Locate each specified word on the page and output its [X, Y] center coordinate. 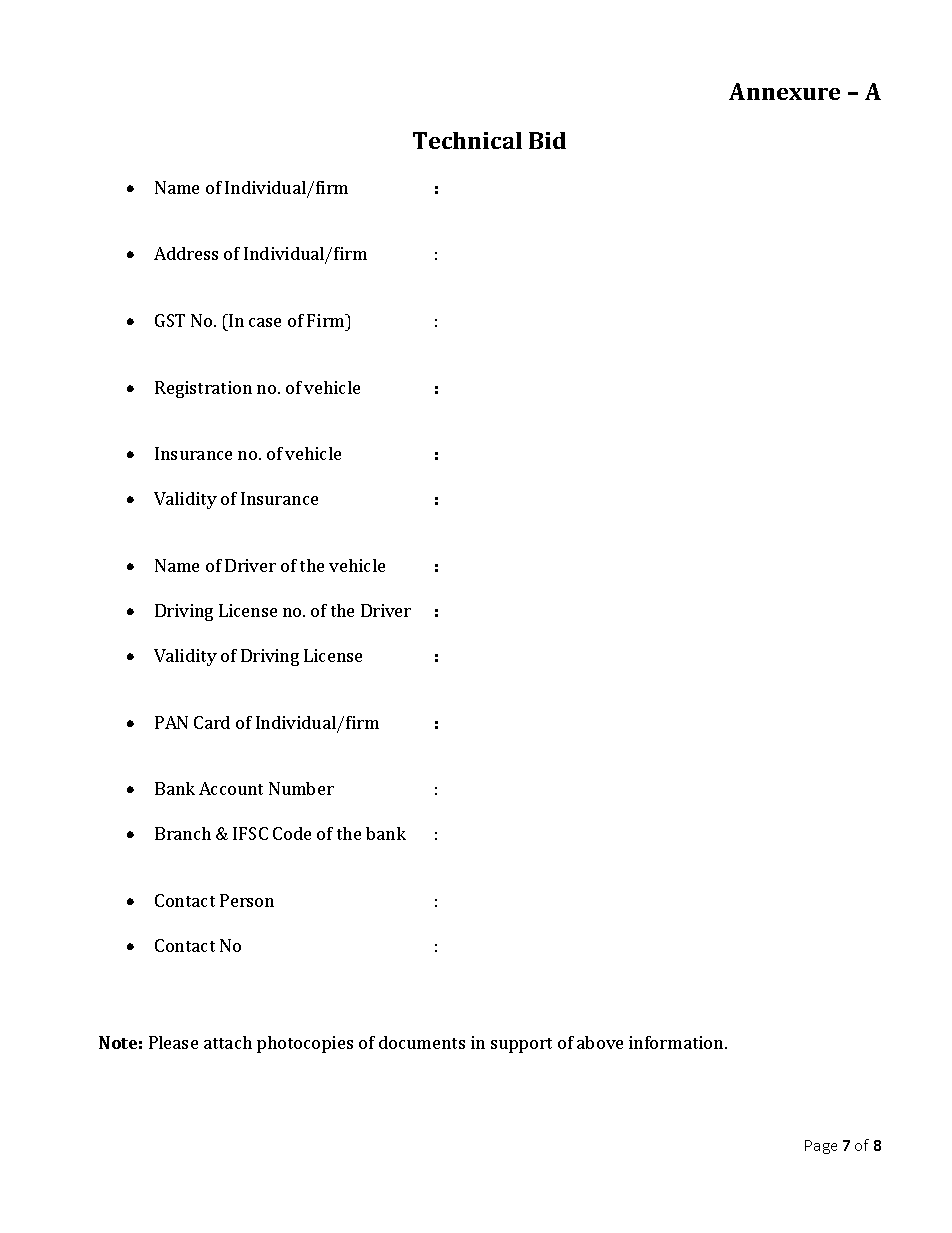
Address [186, 253]
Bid [547, 140]
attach [228, 1042]
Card [212, 722]
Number [301, 788]
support [521, 1045]
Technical [467, 140]
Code [292, 833]
